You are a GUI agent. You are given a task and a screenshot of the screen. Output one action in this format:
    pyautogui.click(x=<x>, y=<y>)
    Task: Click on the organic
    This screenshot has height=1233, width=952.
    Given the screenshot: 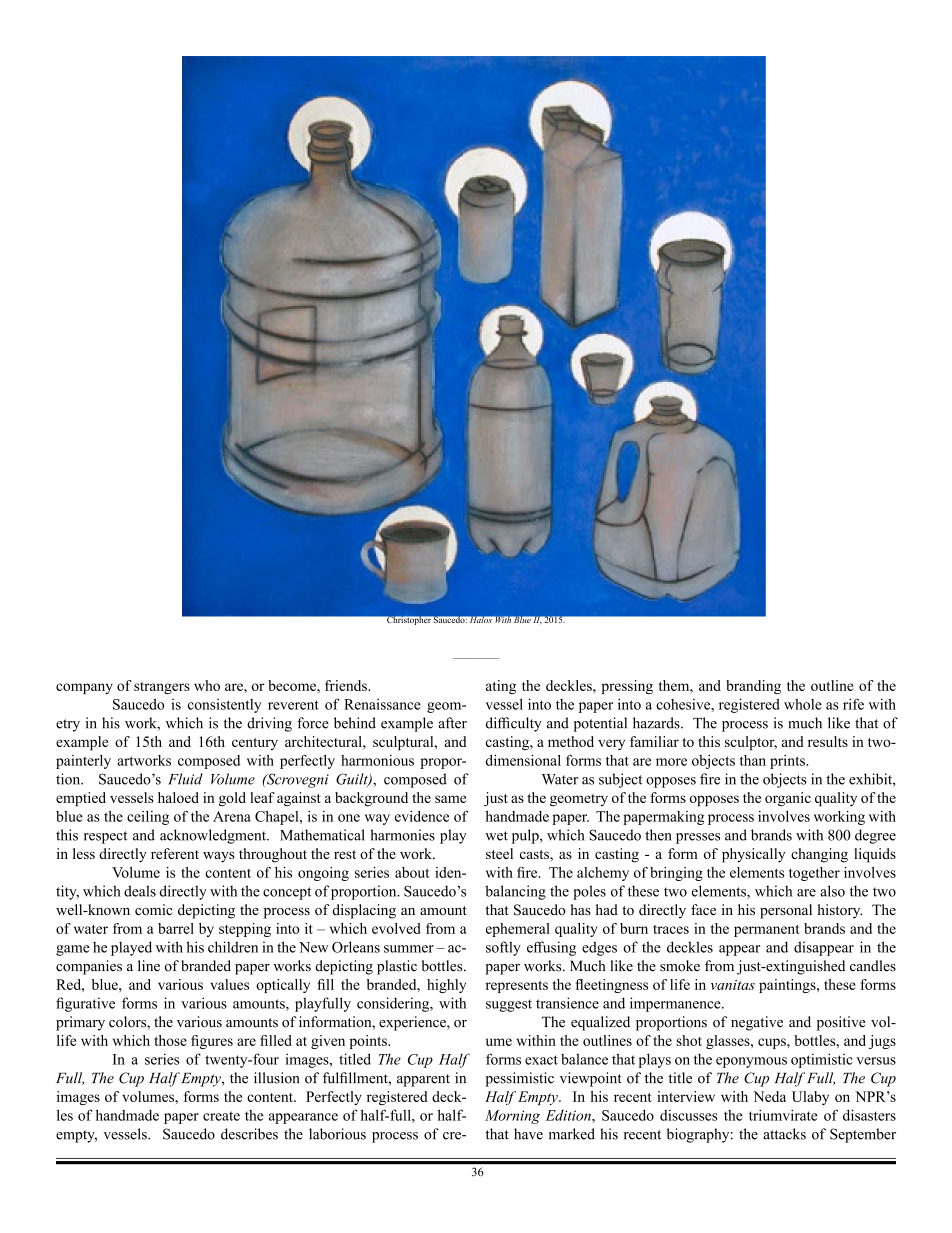 What is the action you would take?
    pyautogui.click(x=788, y=799)
